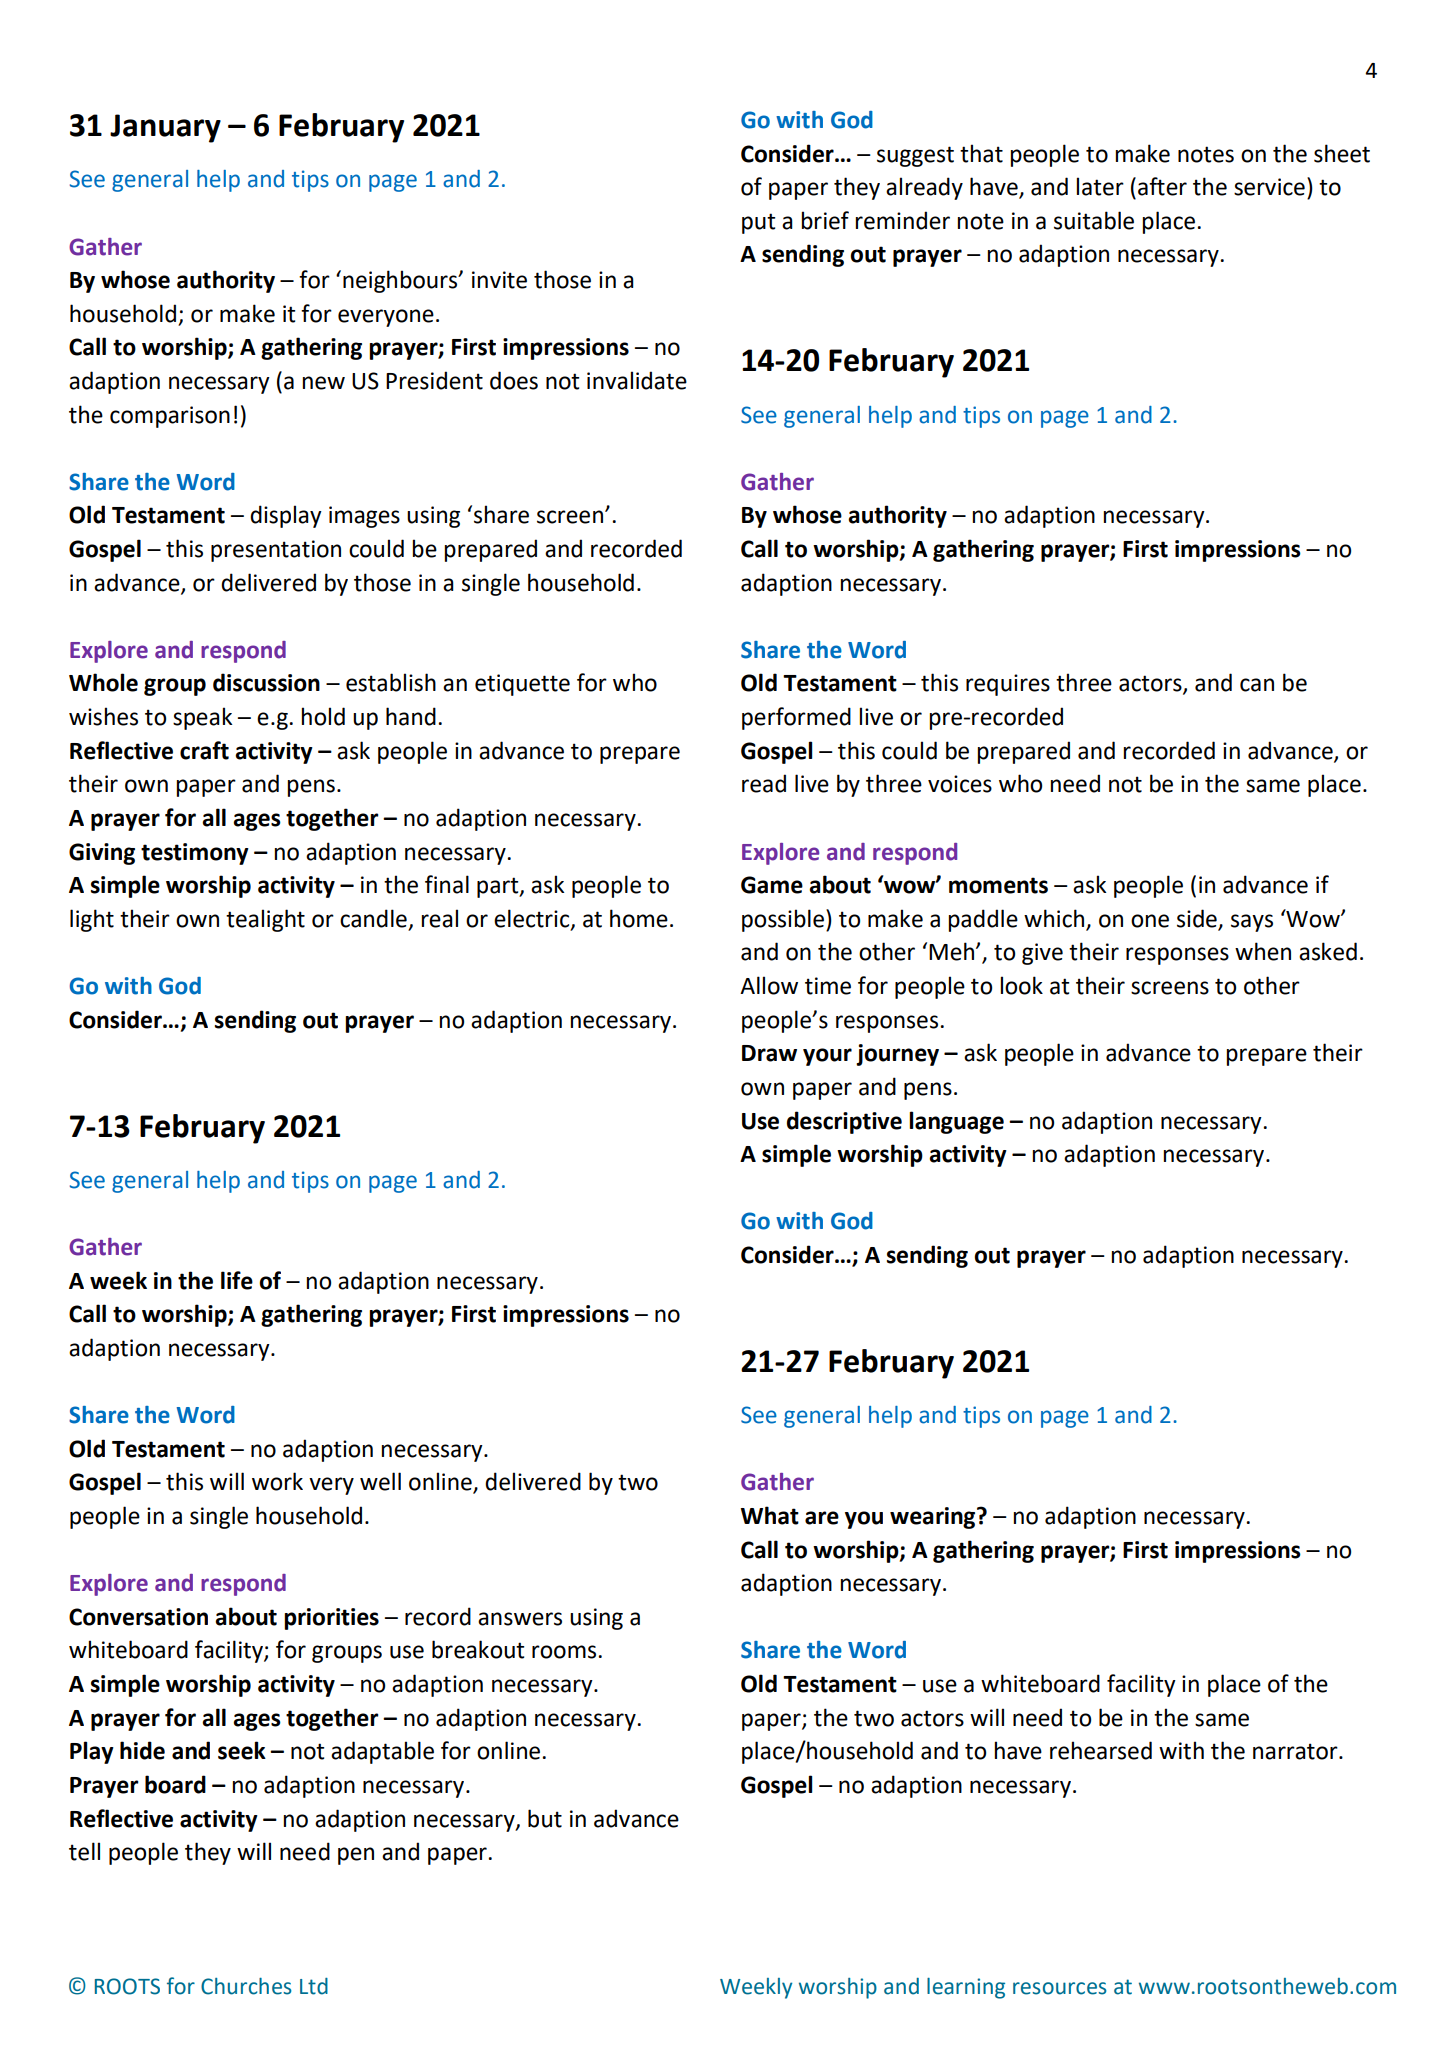 This page has height=2046, width=1447. Describe the element at coordinates (769, 1053) in the page. I see `Draw` at that location.
